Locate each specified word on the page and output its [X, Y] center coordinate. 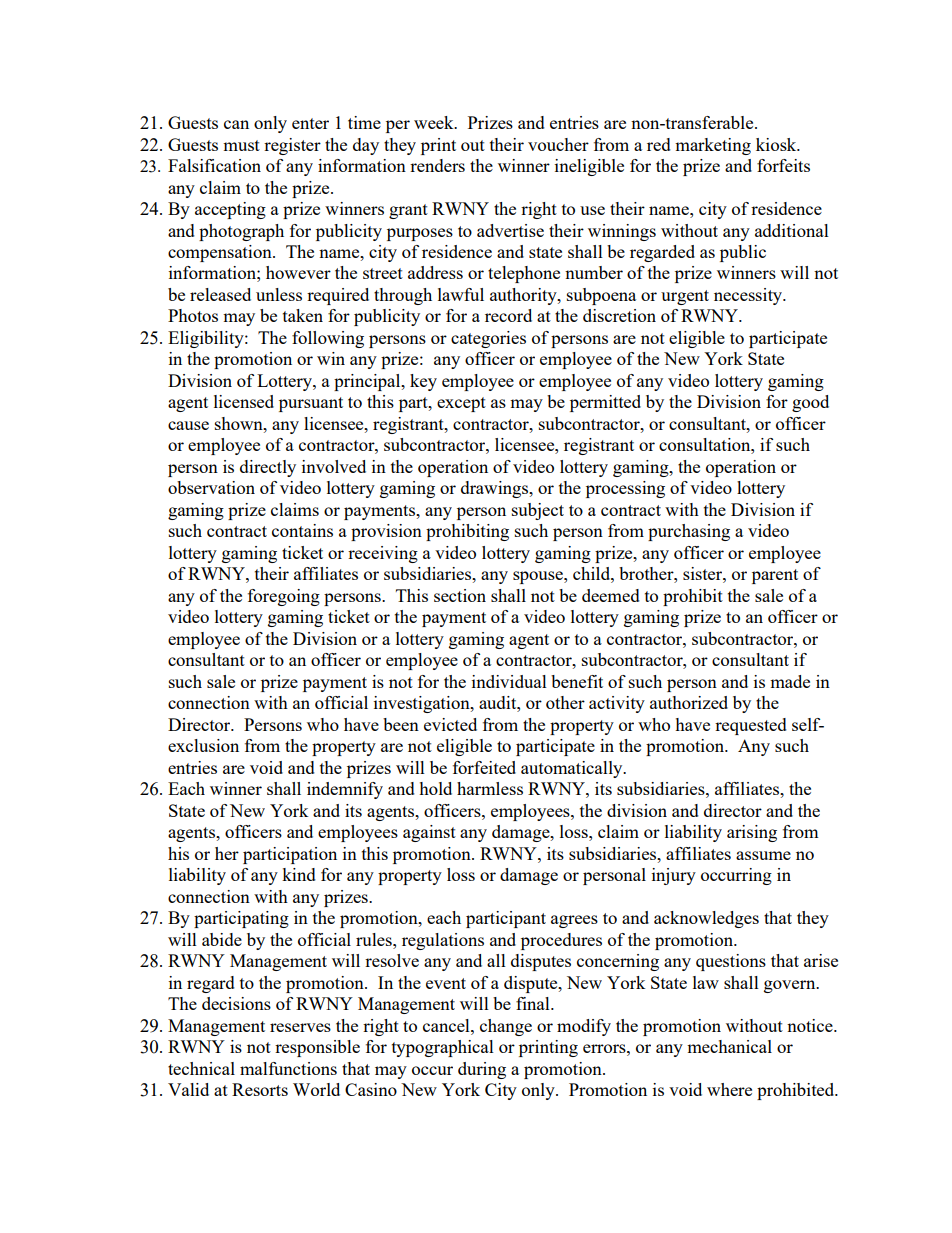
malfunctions [288, 1068]
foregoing [284, 597]
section [460, 595]
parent [775, 576]
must [241, 145]
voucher [558, 144]
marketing [713, 146]
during [482, 1070]
